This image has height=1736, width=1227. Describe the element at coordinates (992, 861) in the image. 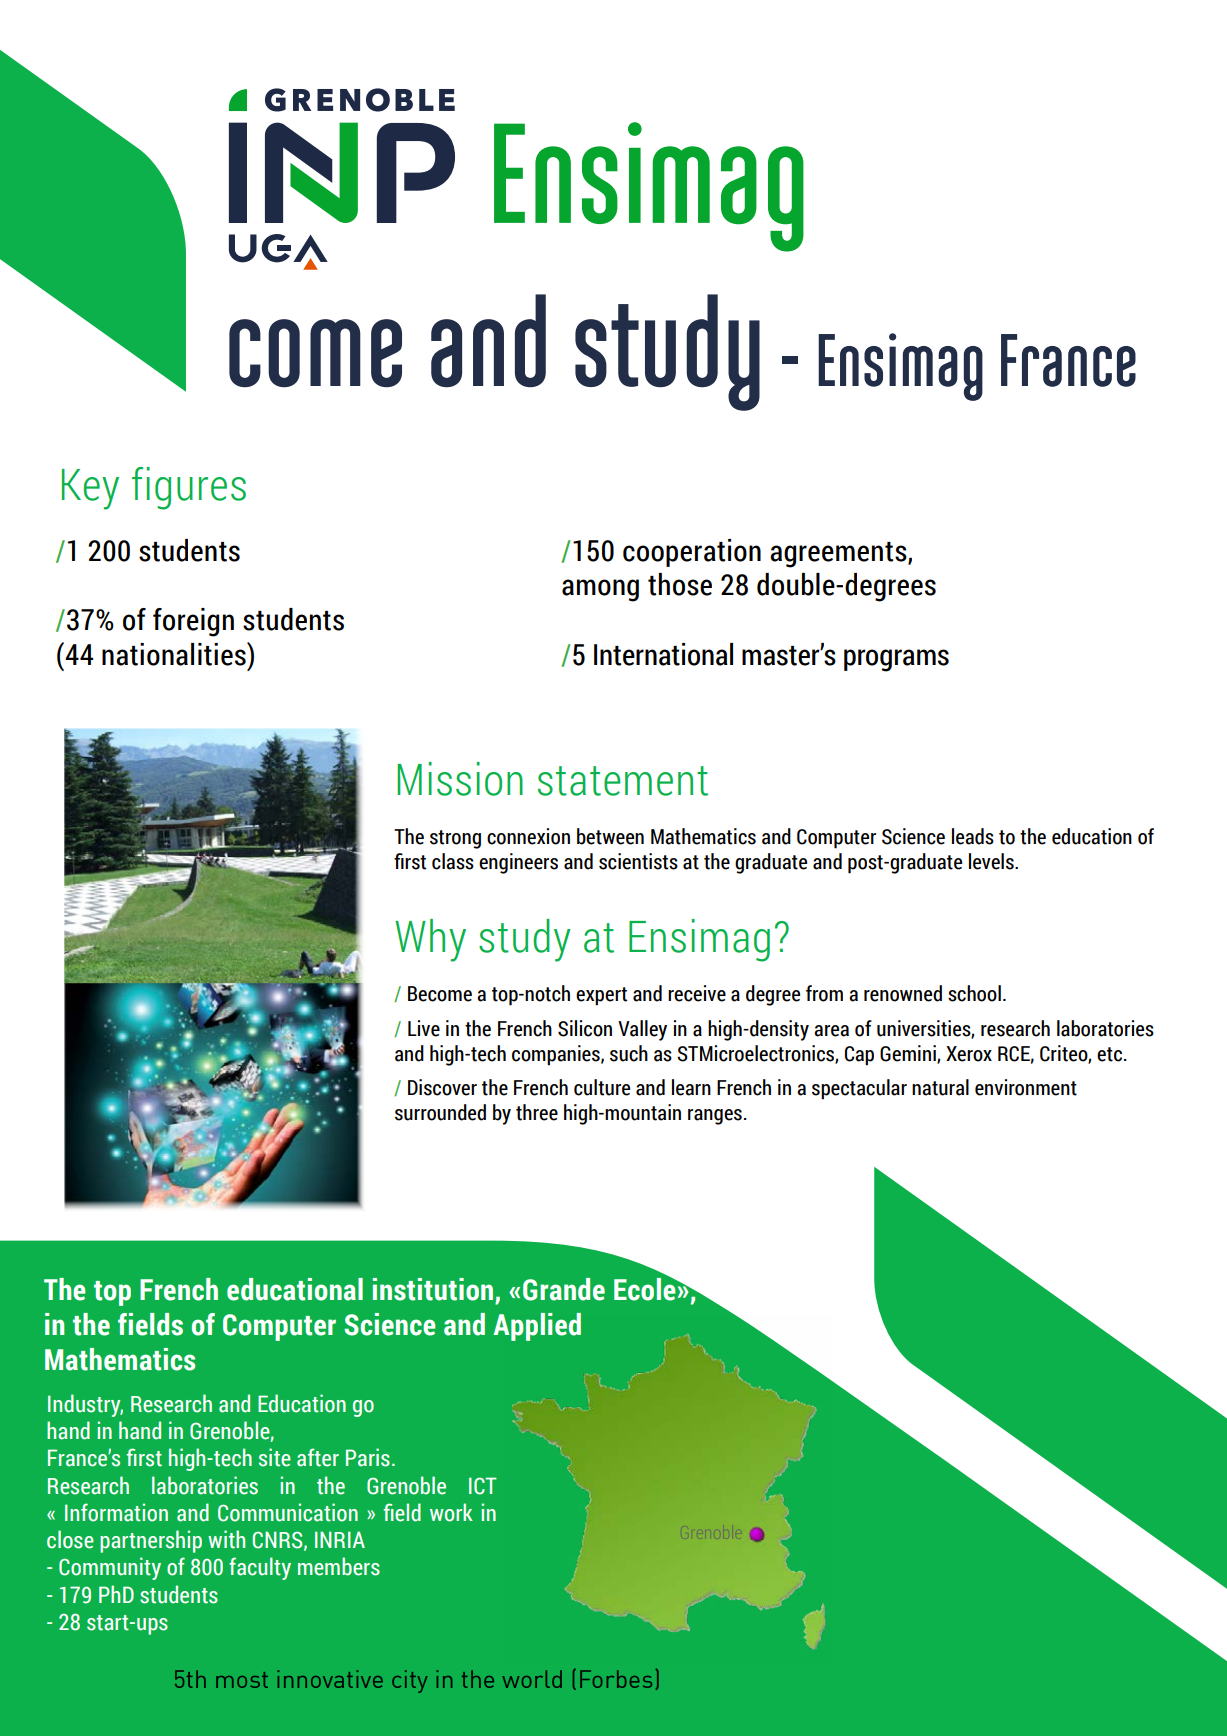

I see `levels` at that location.
